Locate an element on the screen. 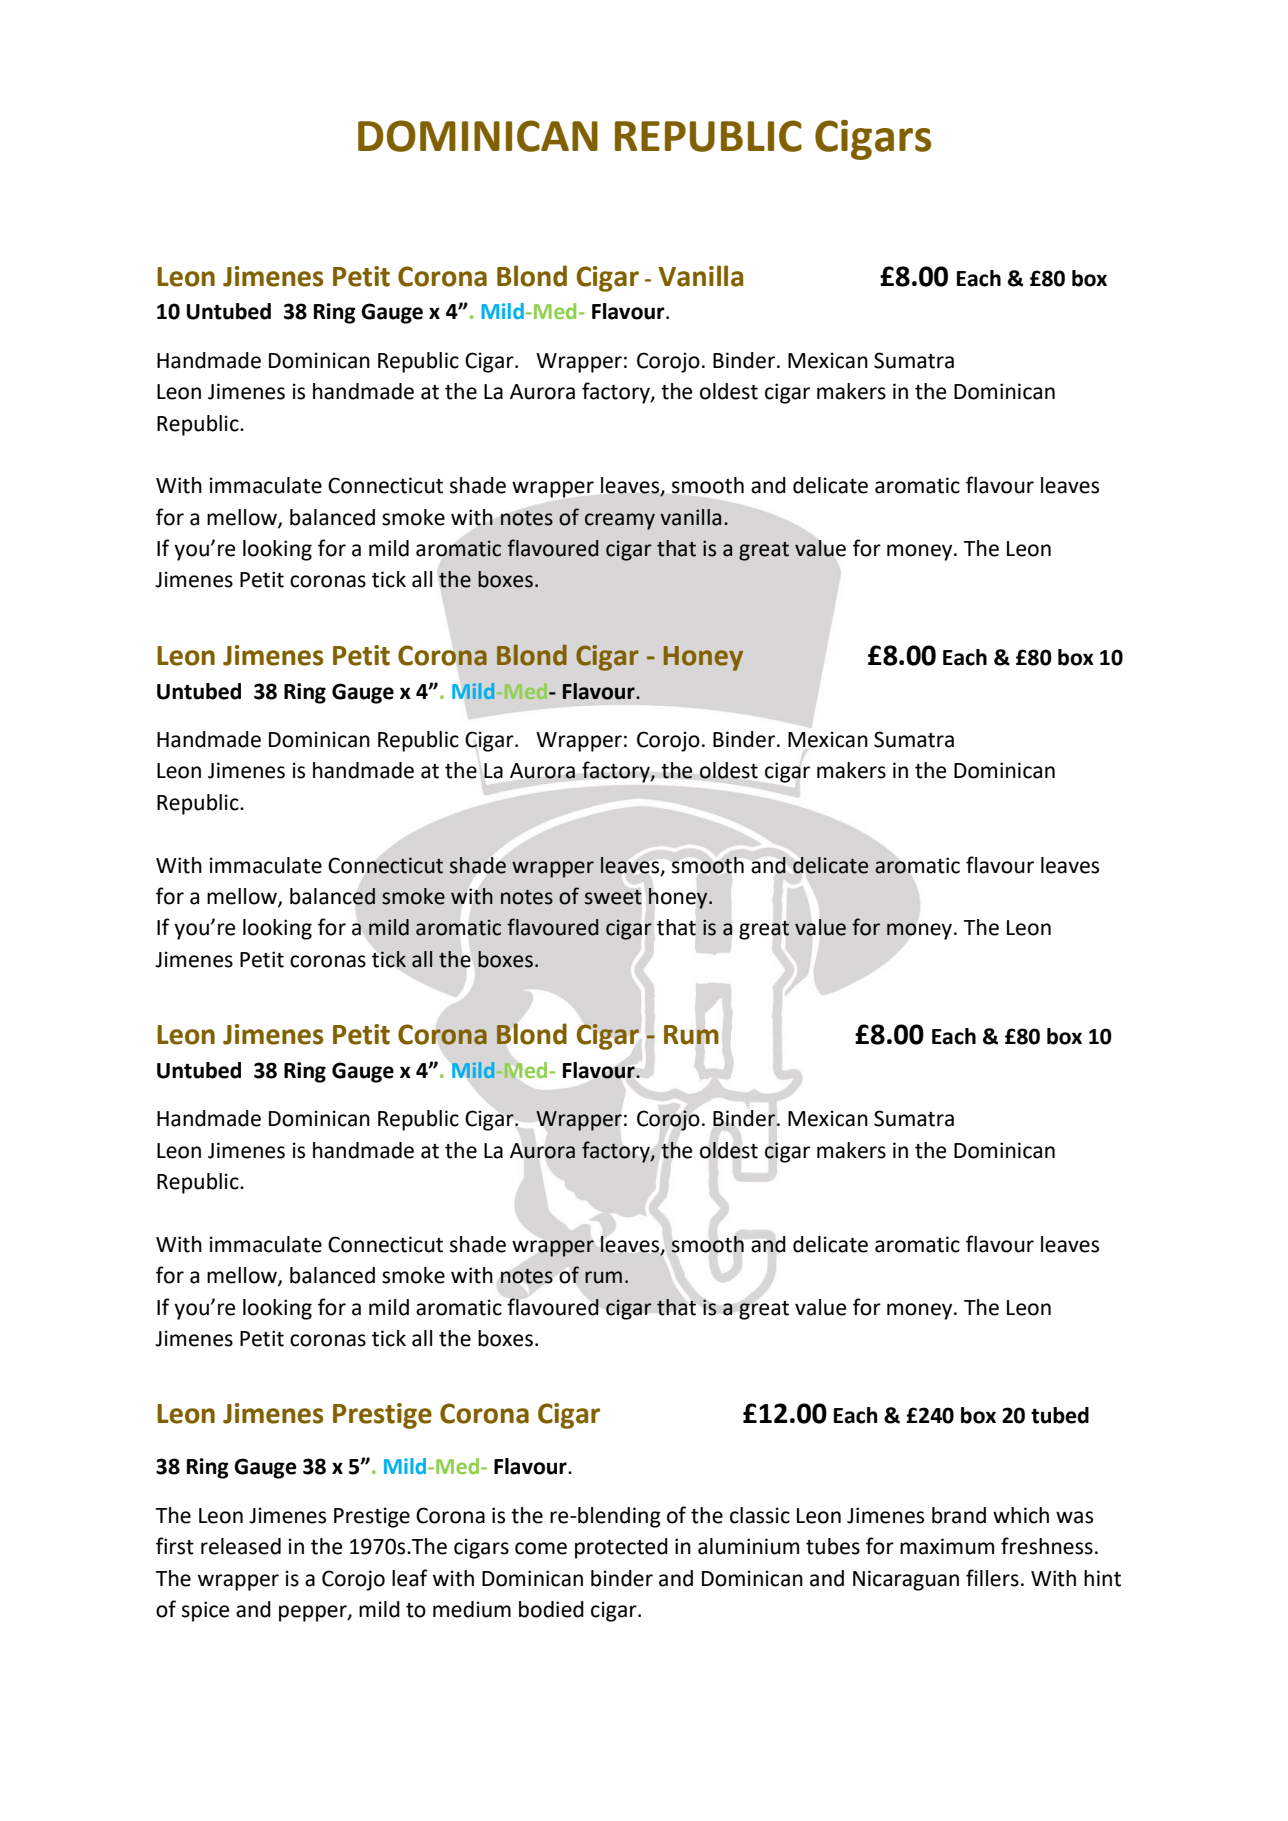 This screenshot has height=1821, width=1288. fillers is located at coordinates (992, 1578).
